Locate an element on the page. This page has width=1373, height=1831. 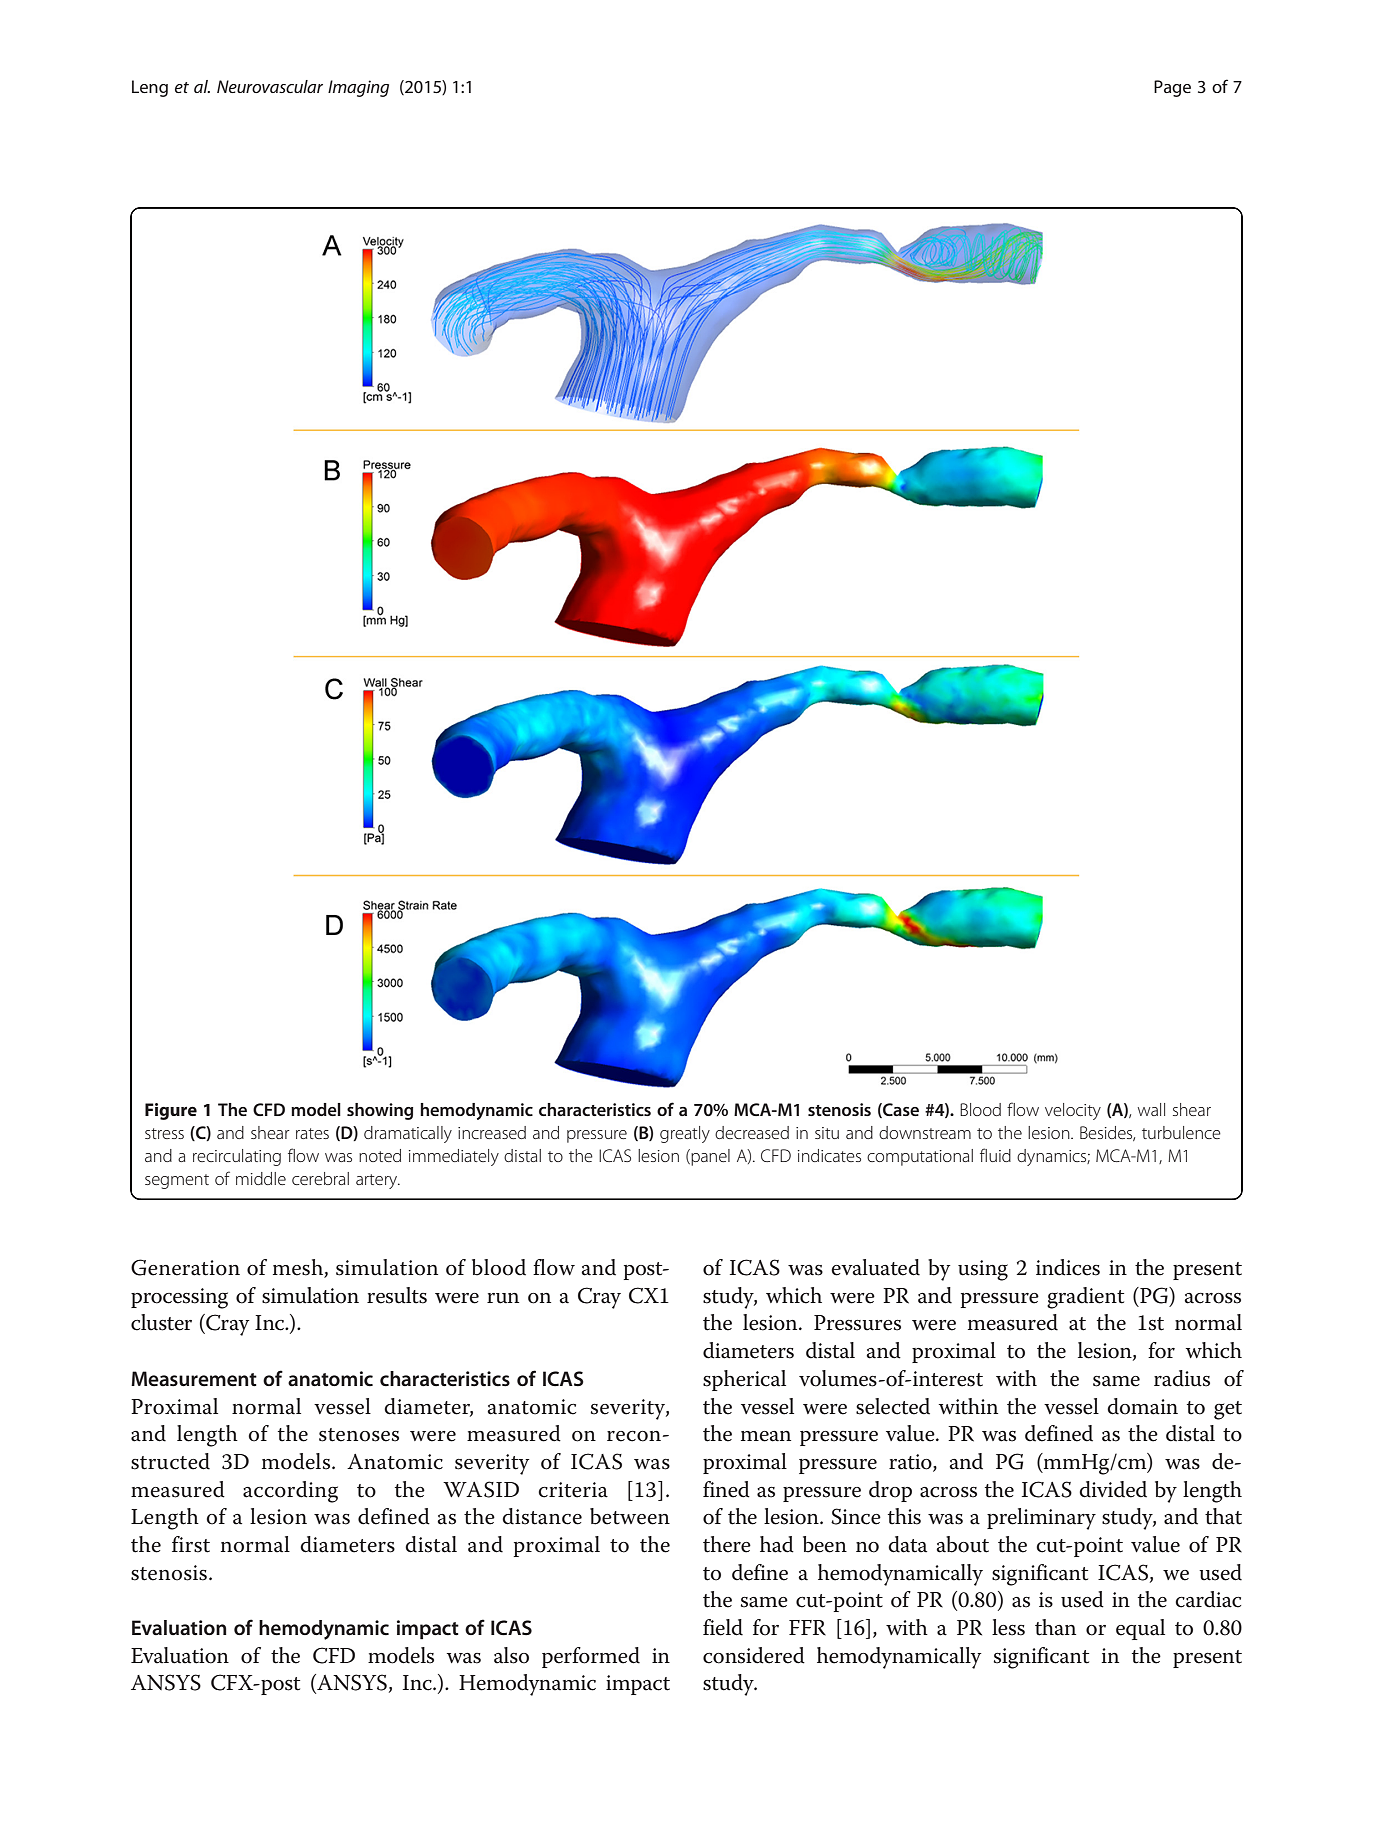
wall is located at coordinates (1151, 1109).
